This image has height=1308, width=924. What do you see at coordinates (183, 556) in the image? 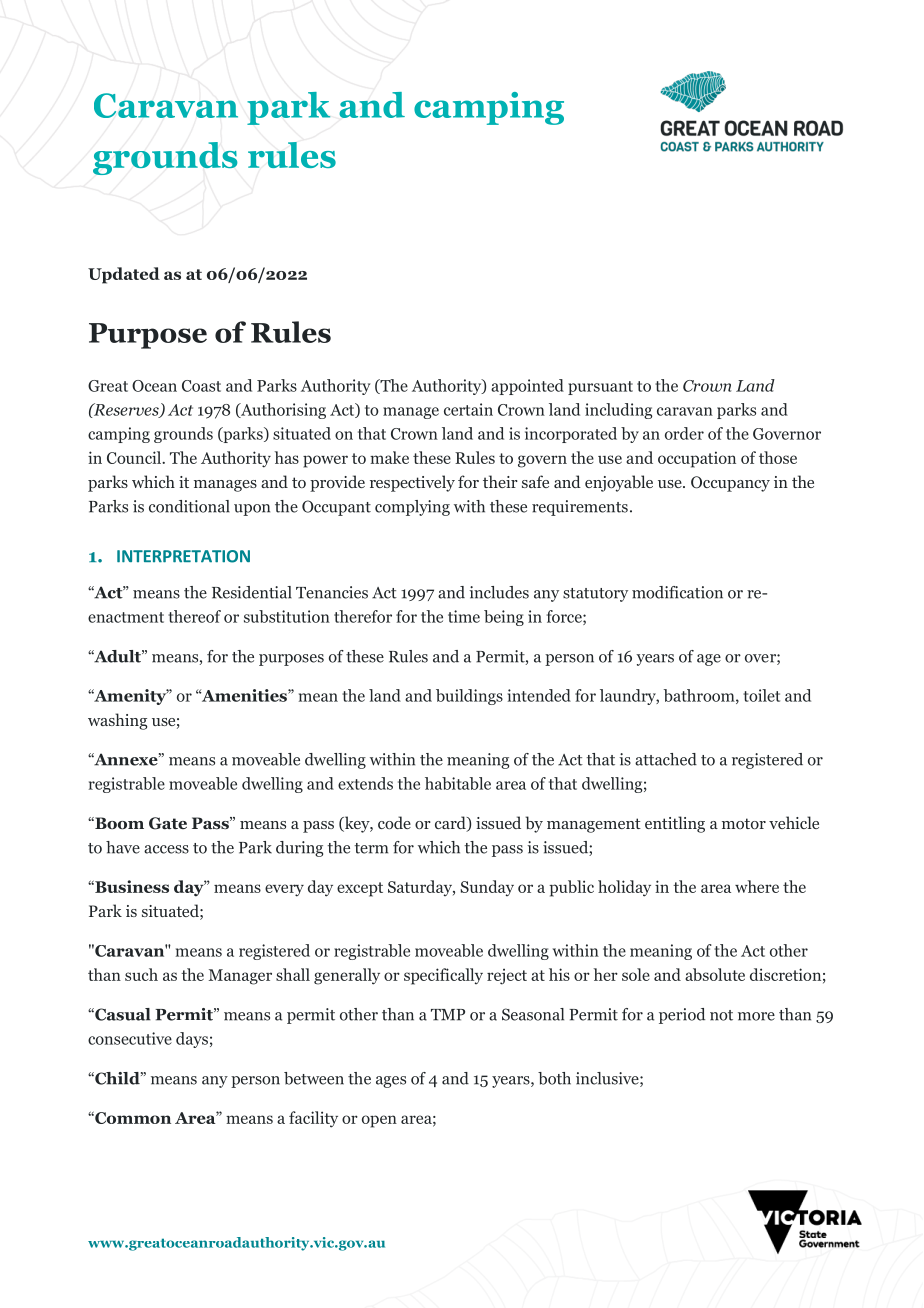
I see `INTERPRETATION` at bounding box center [183, 556].
